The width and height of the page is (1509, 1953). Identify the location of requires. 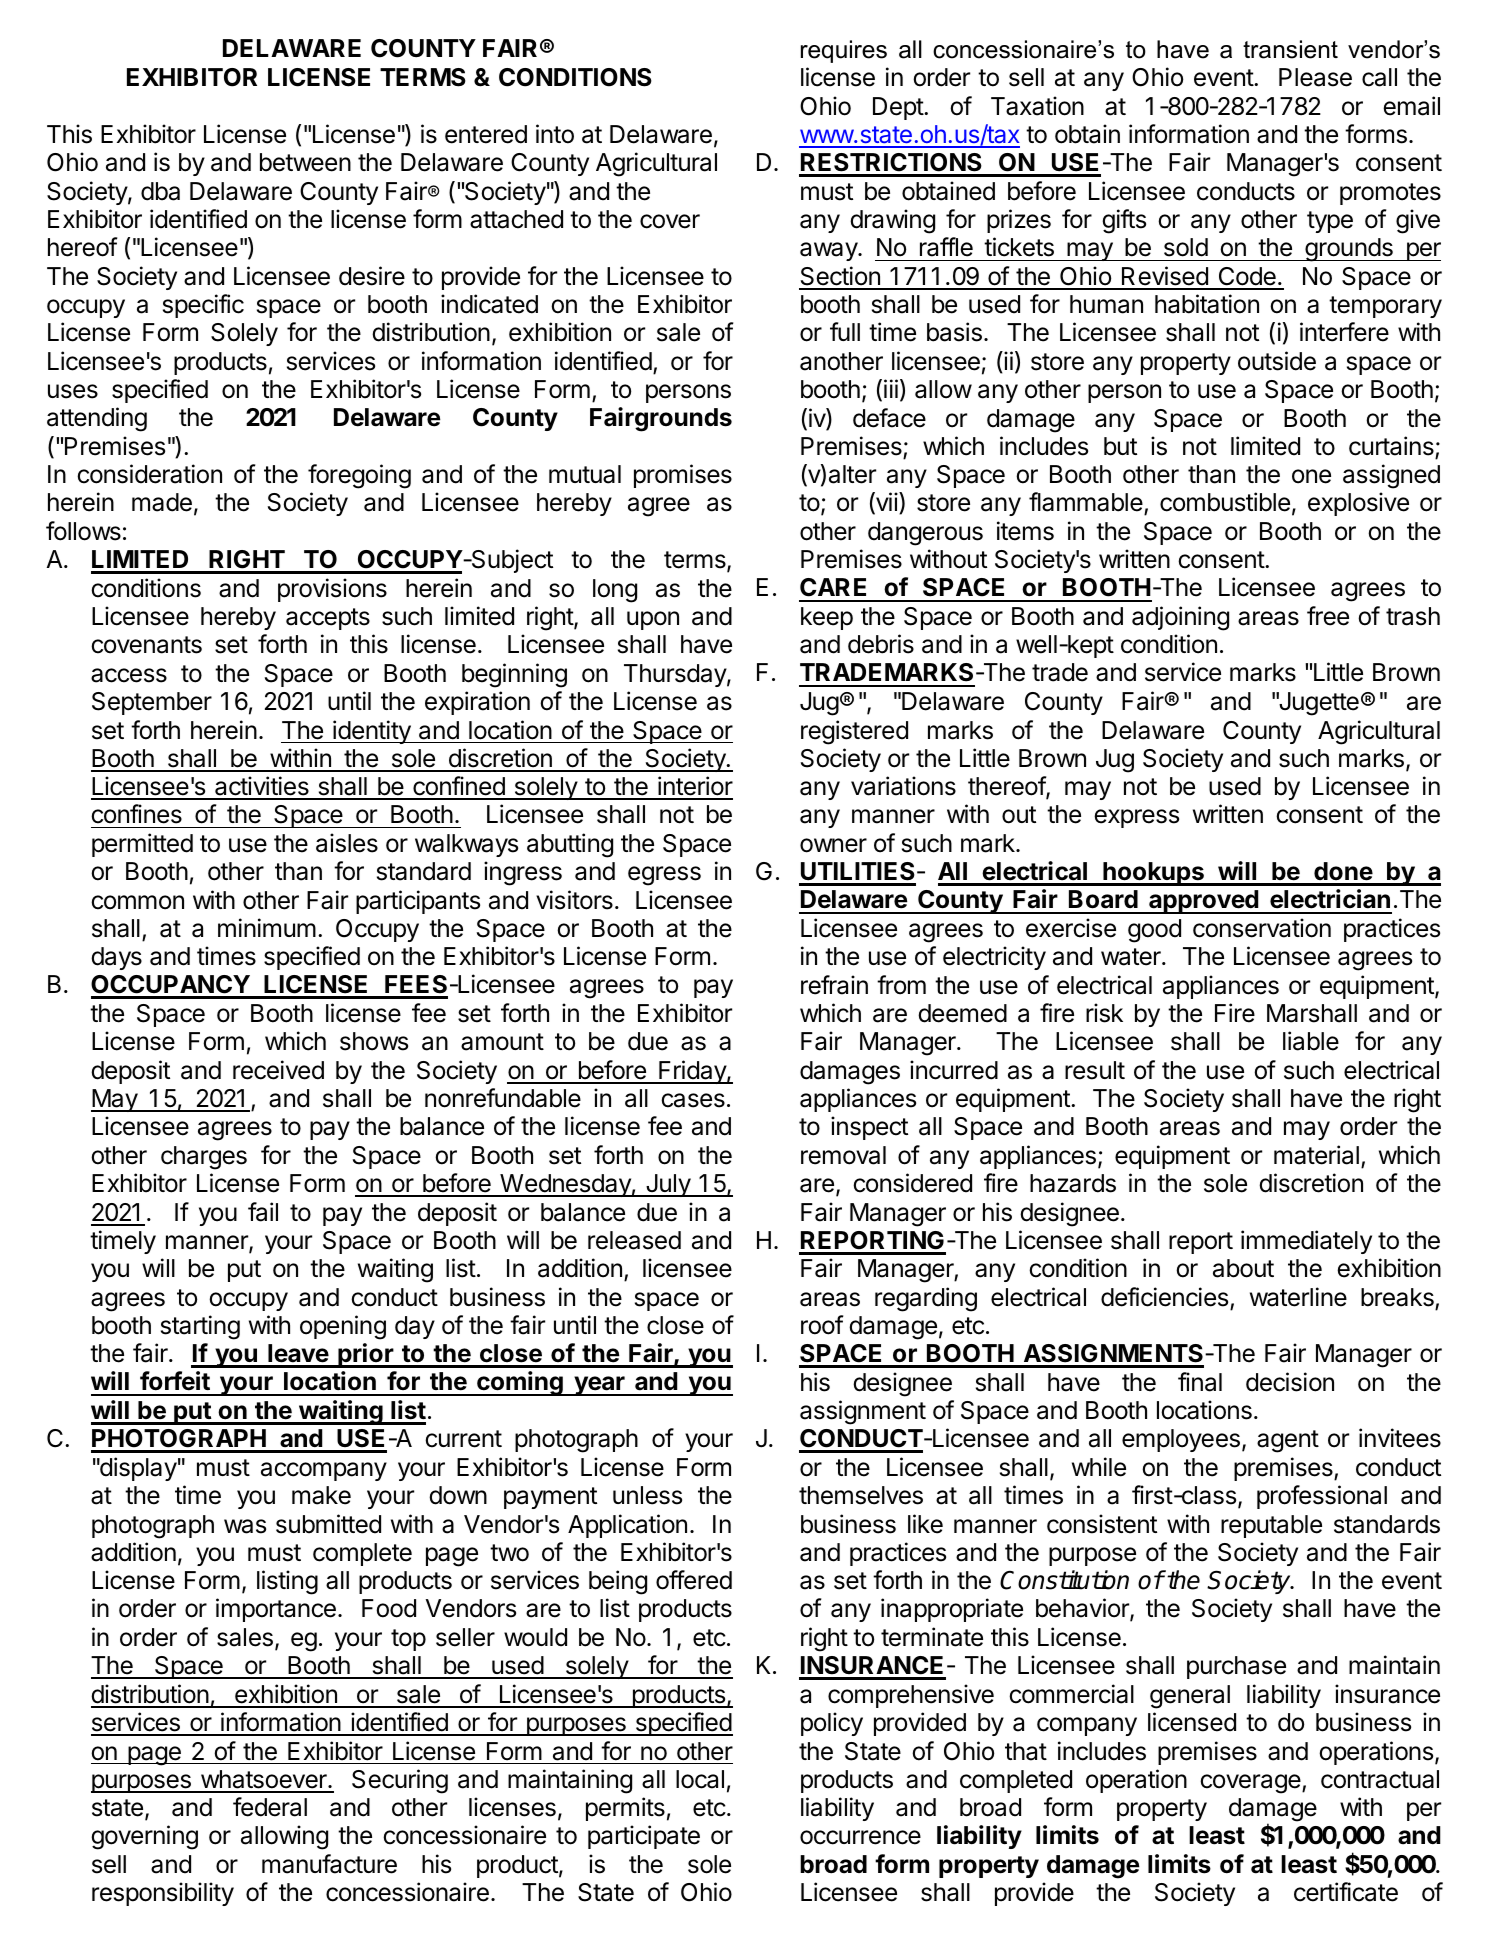
(844, 51).
